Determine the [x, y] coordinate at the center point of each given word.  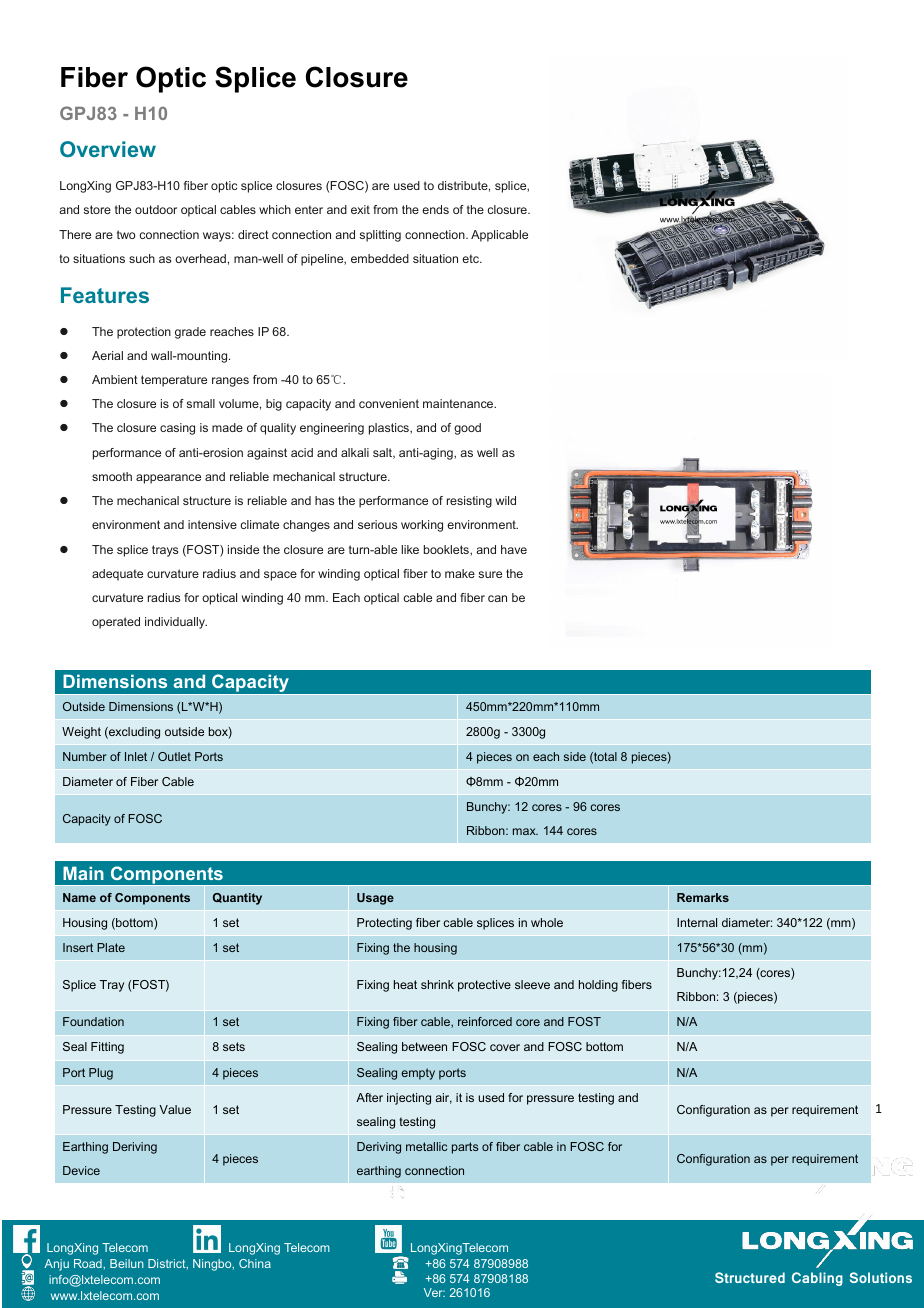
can [497, 598]
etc [472, 258]
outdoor [156, 209]
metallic [426, 1146]
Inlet [136, 756]
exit [360, 209]
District [168, 1264]
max [525, 831]
